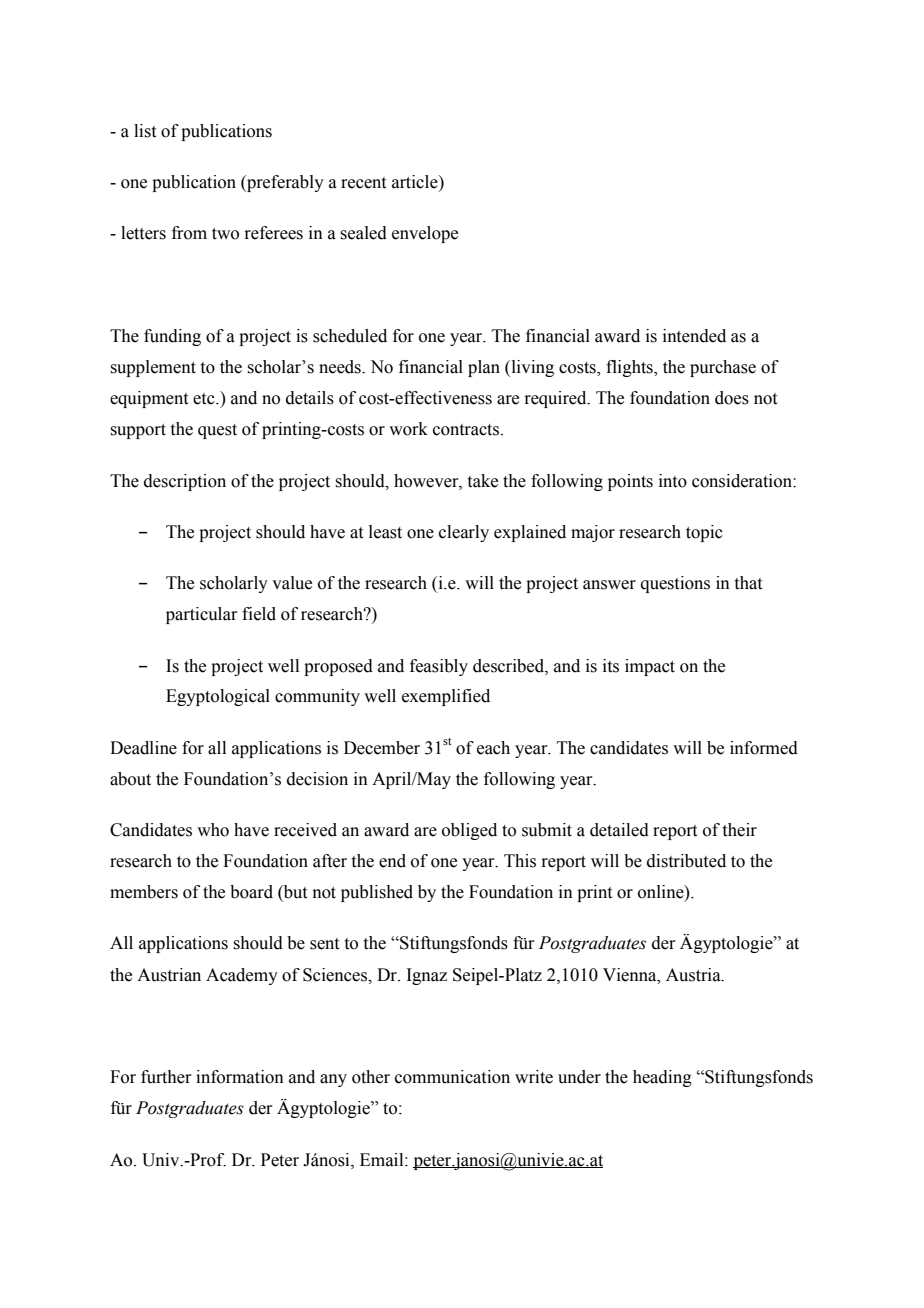 Image resolution: width=924 pixels, height=1308 pixels. I want to click on distributed, so click(686, 861).
